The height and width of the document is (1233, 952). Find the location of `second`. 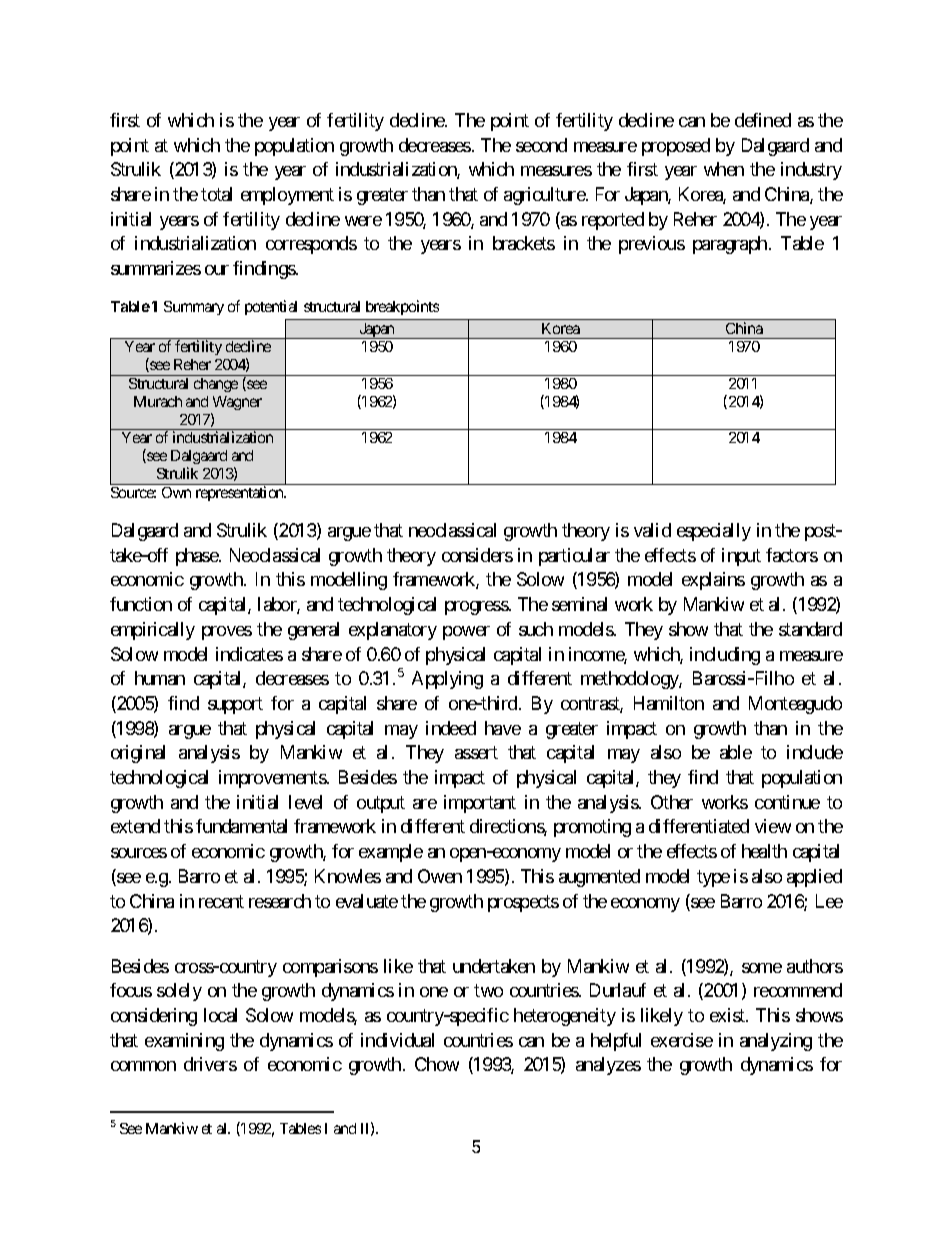

second is located at coordinates (541, 145).
